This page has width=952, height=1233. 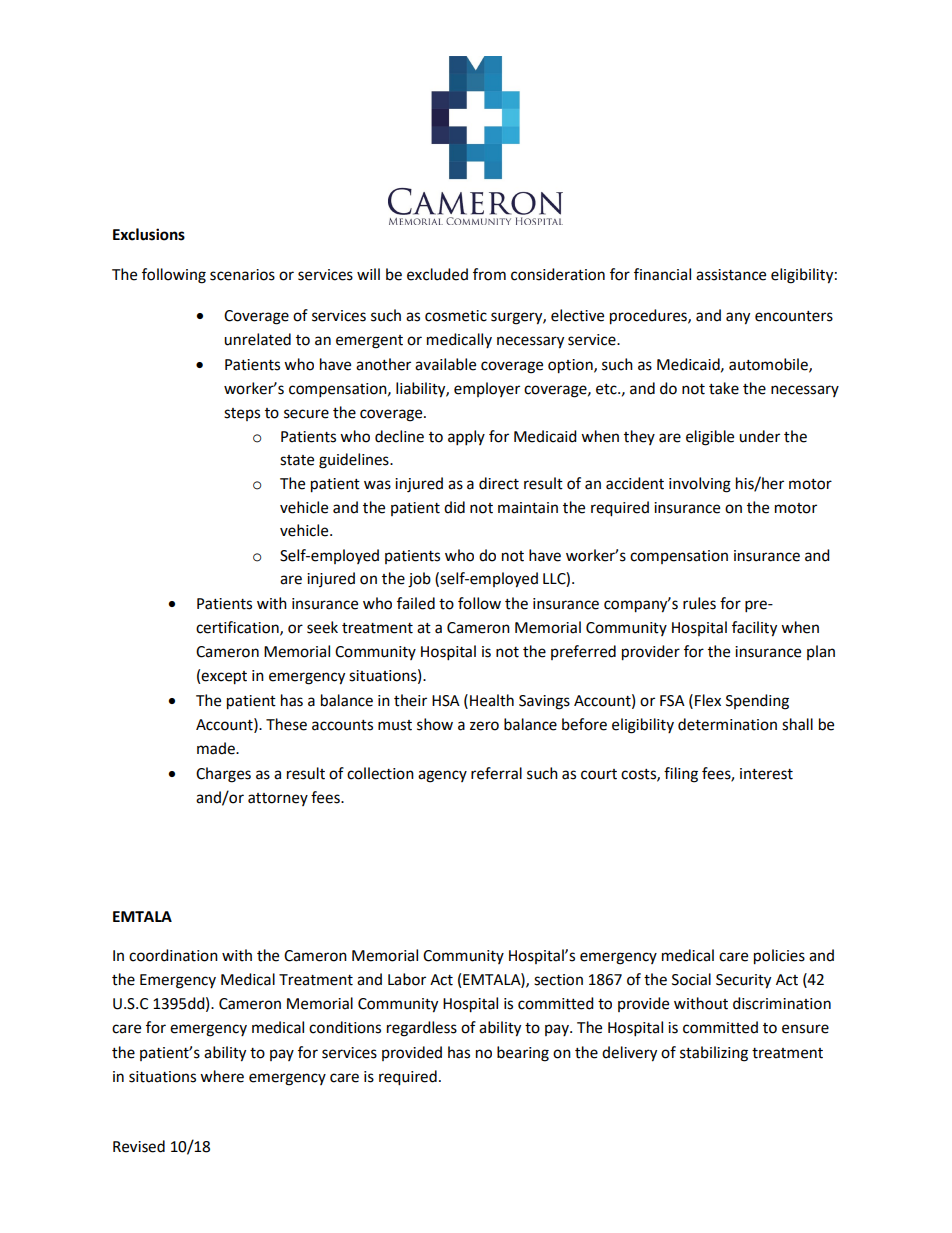 I want to click on seek, so click(x=322, y=627).
